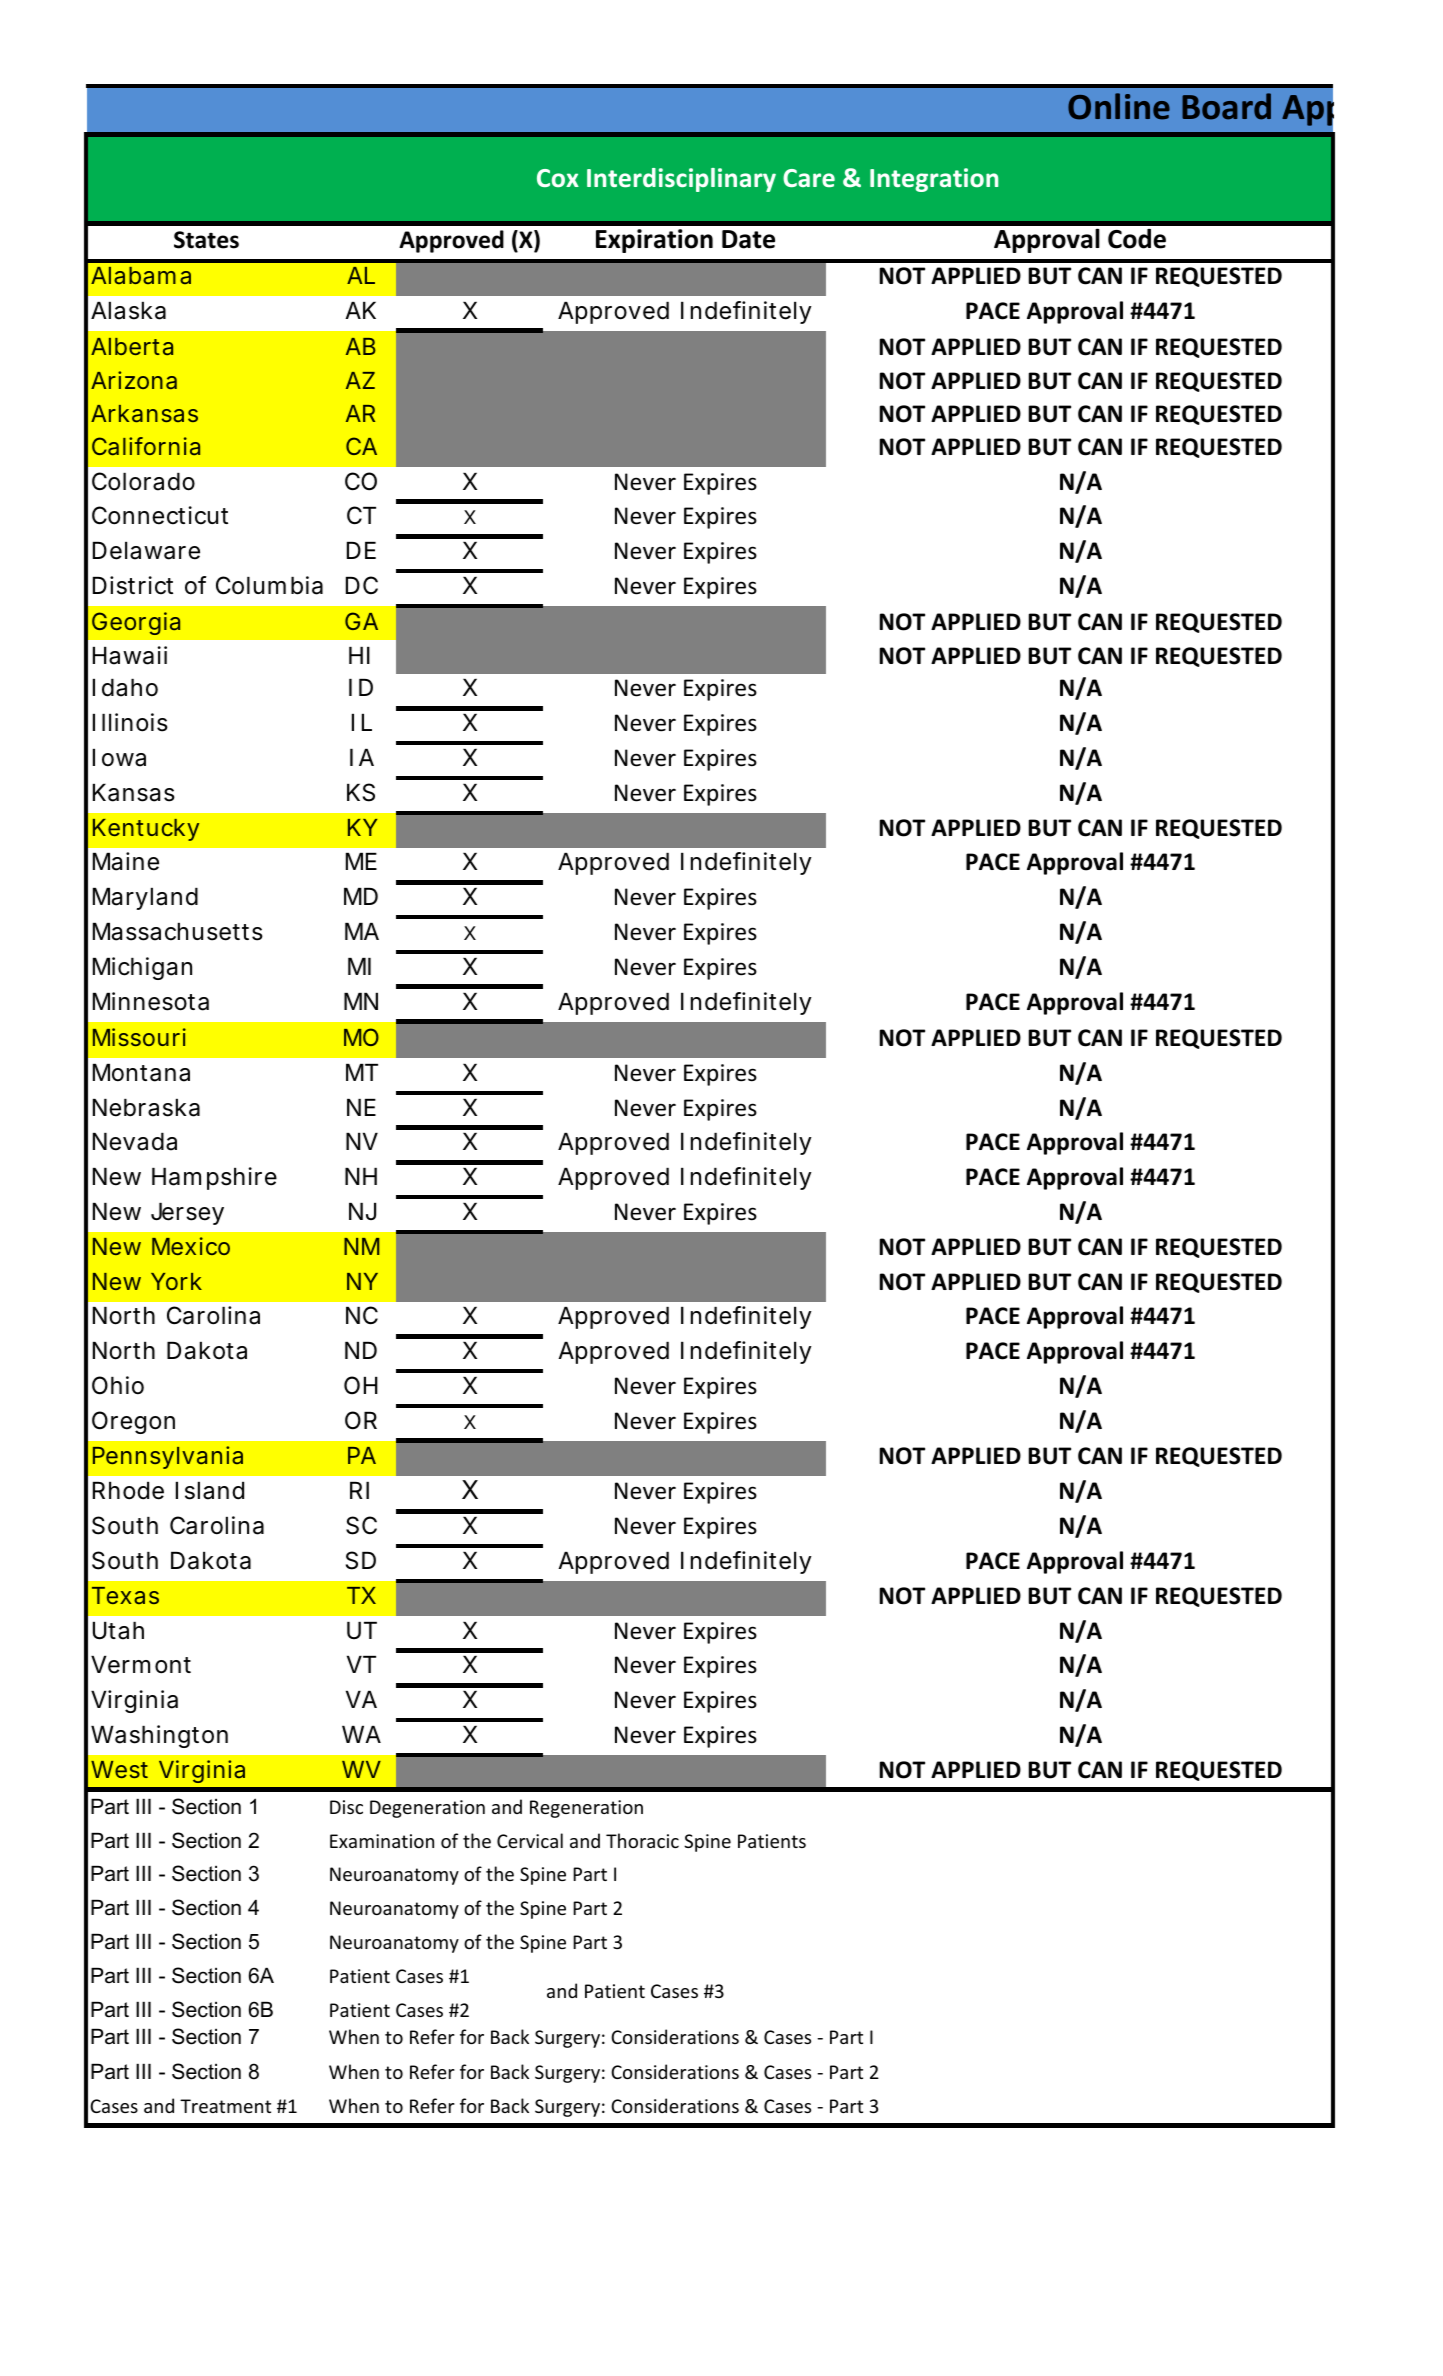  Describe the element at coordinates (206, 240) in the page. I see `States` at that location.
